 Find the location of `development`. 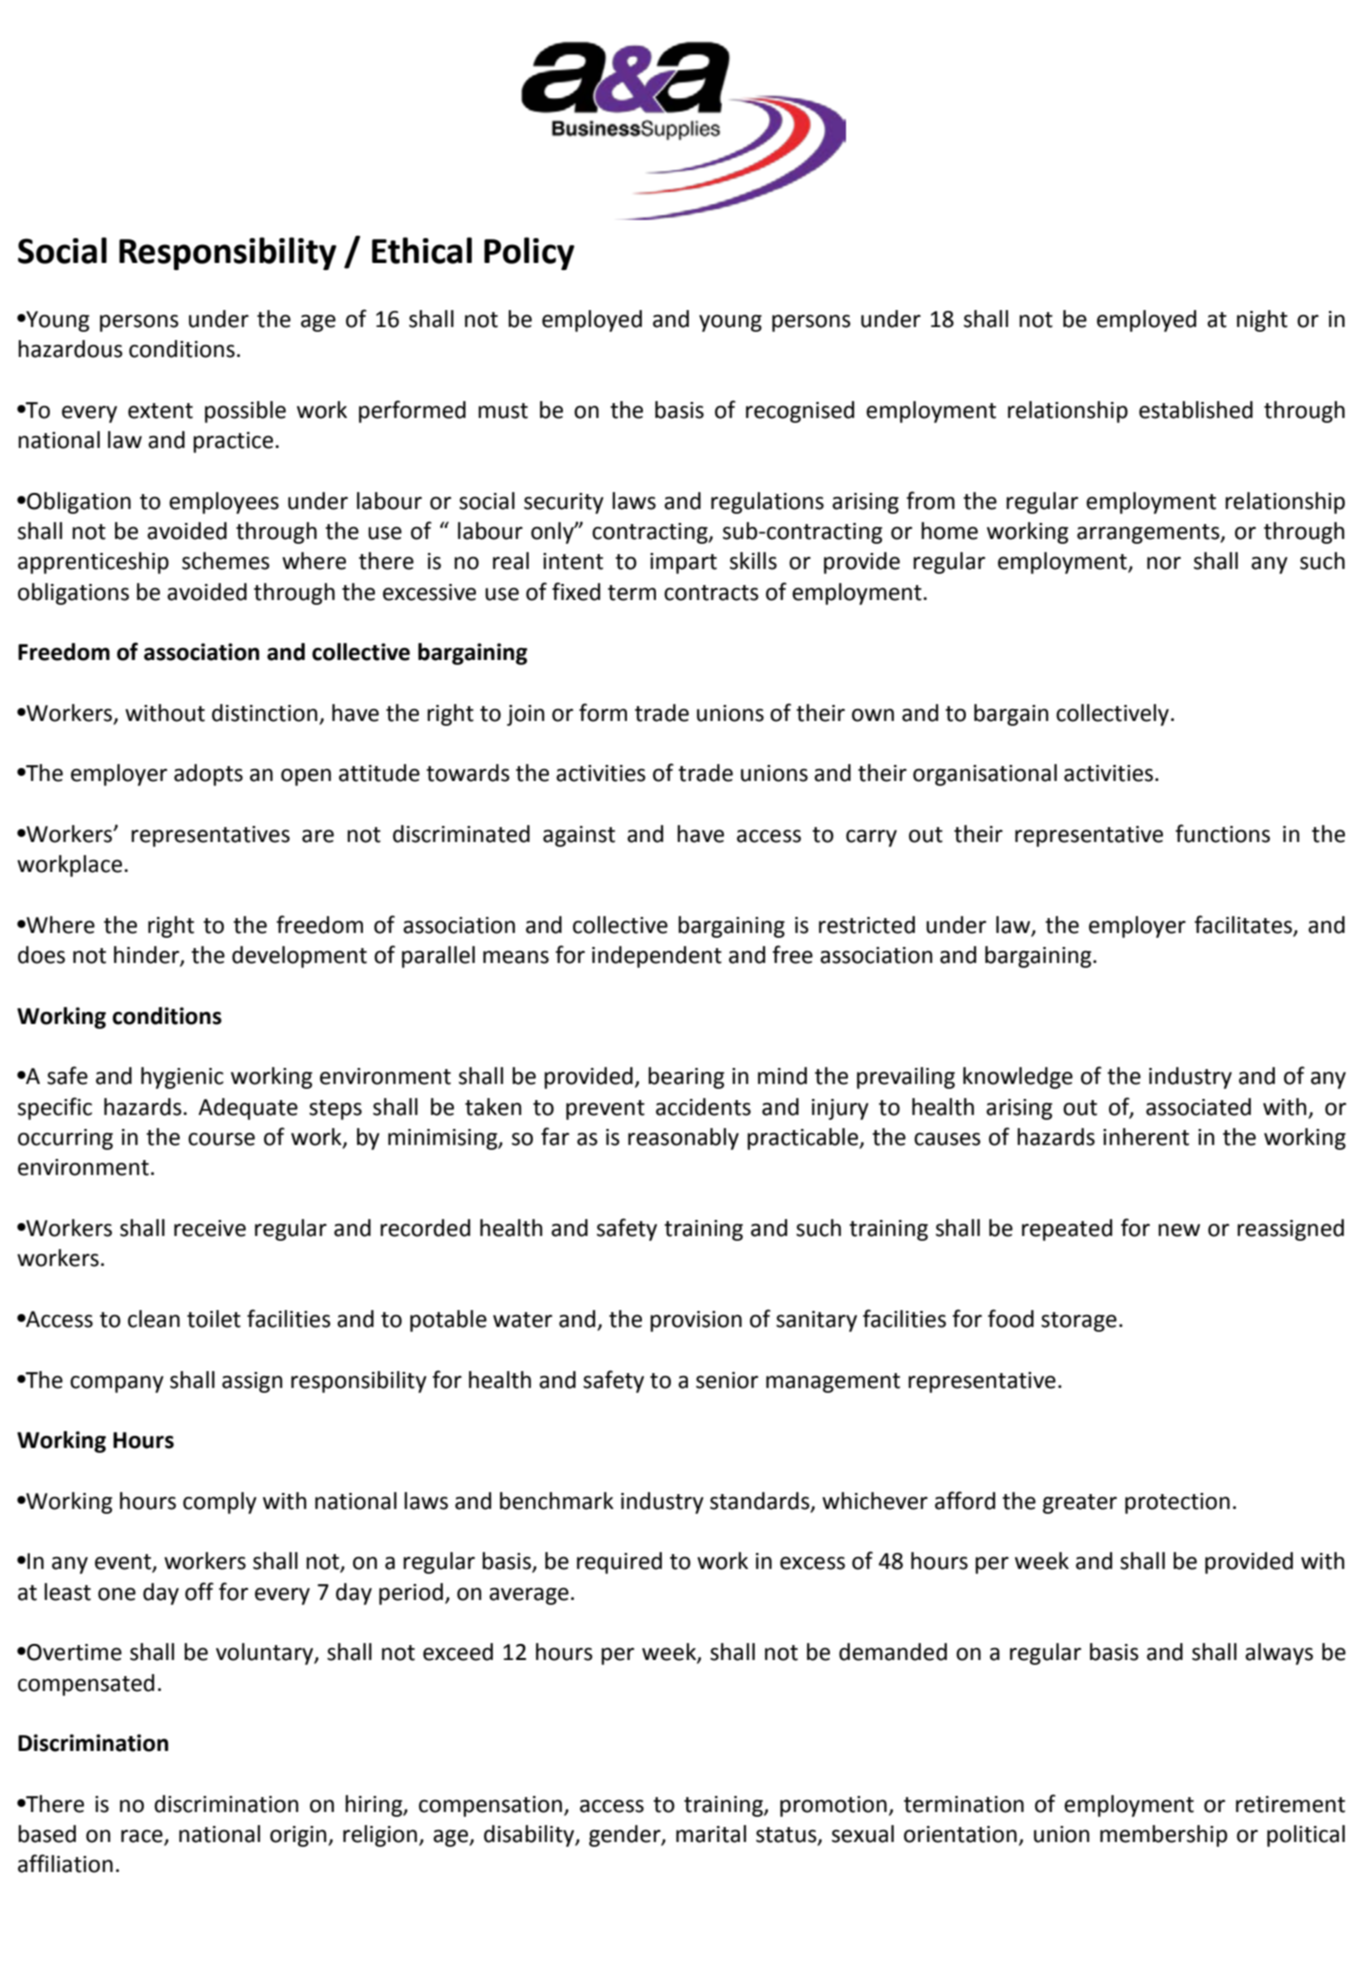

development is located at coordinates (299, 957).
